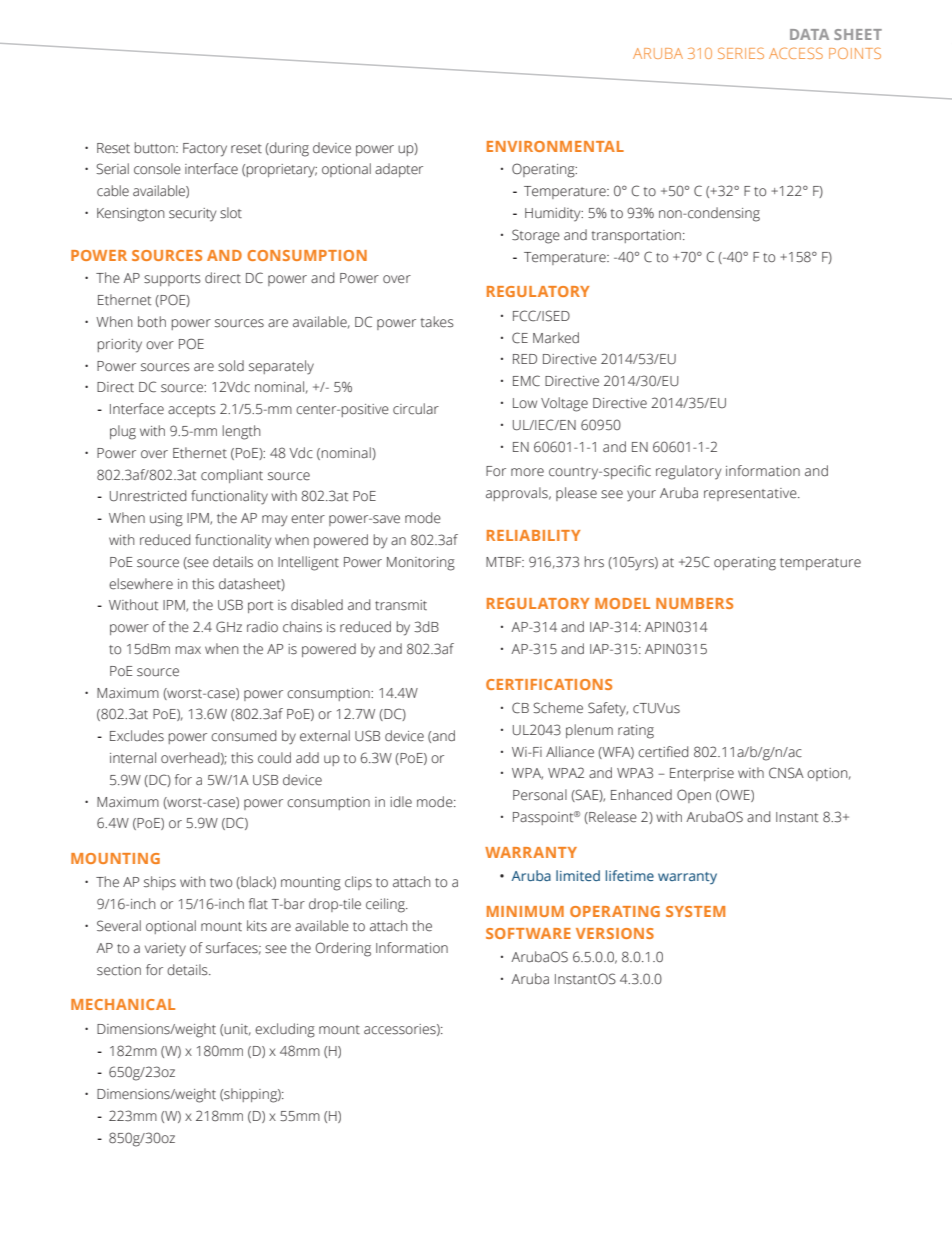 This page has width=952, height=1233. I want to click on ENVIRONMENTAL, so click(555, 146).
